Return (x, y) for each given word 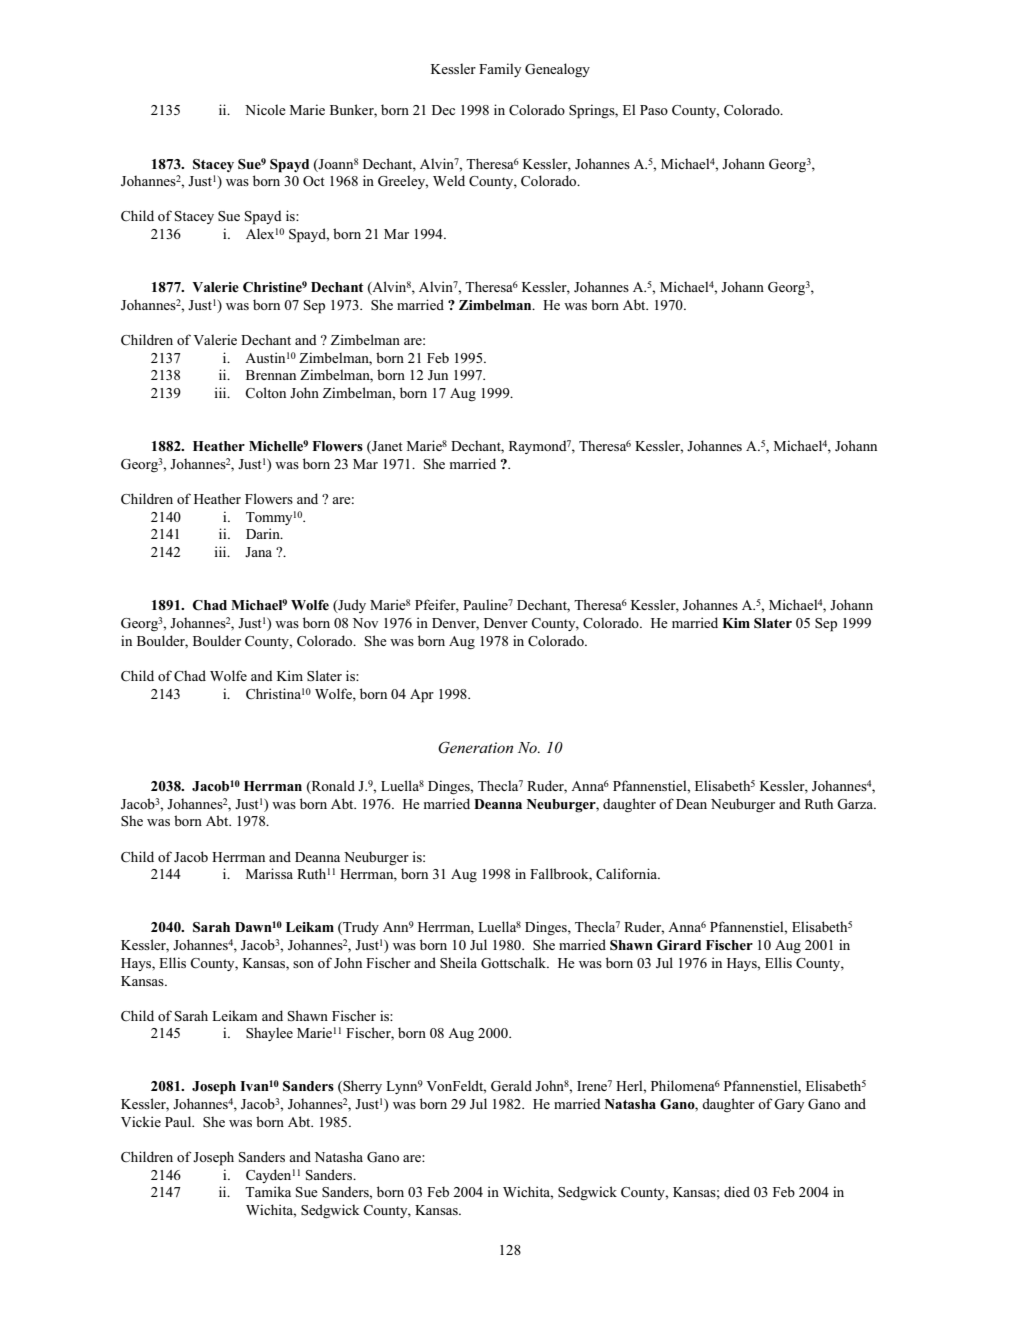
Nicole (265, 109)
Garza (856, 804)
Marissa (269, 873)
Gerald (511, 1086)
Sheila (458, 962)
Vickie (141, 1121)
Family (500, 70)
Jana (258, 552)
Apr (422, 696)
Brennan (271, 375)
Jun (438, 375)
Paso (654, 110)
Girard (679, 945)
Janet (386, 447)
